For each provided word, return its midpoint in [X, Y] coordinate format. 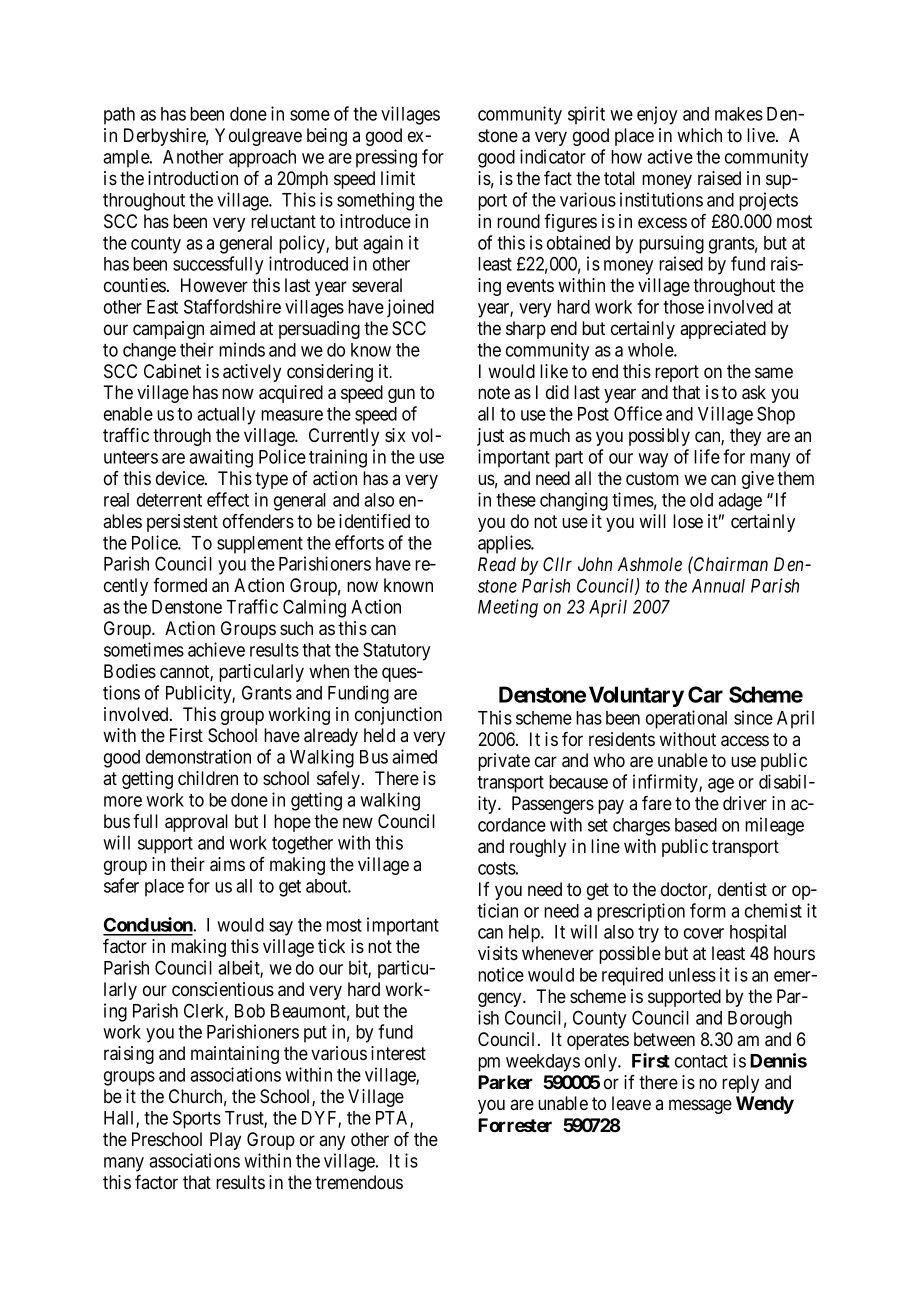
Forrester [515, 1125]
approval [196, 823]
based [696, 825]
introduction [193, 178]
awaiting [221, 458]
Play [225, 1141]
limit [398, 178]
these [516, 500]
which [699, 135]
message [700, 1106]
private [504, 762]
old [701, 500]
